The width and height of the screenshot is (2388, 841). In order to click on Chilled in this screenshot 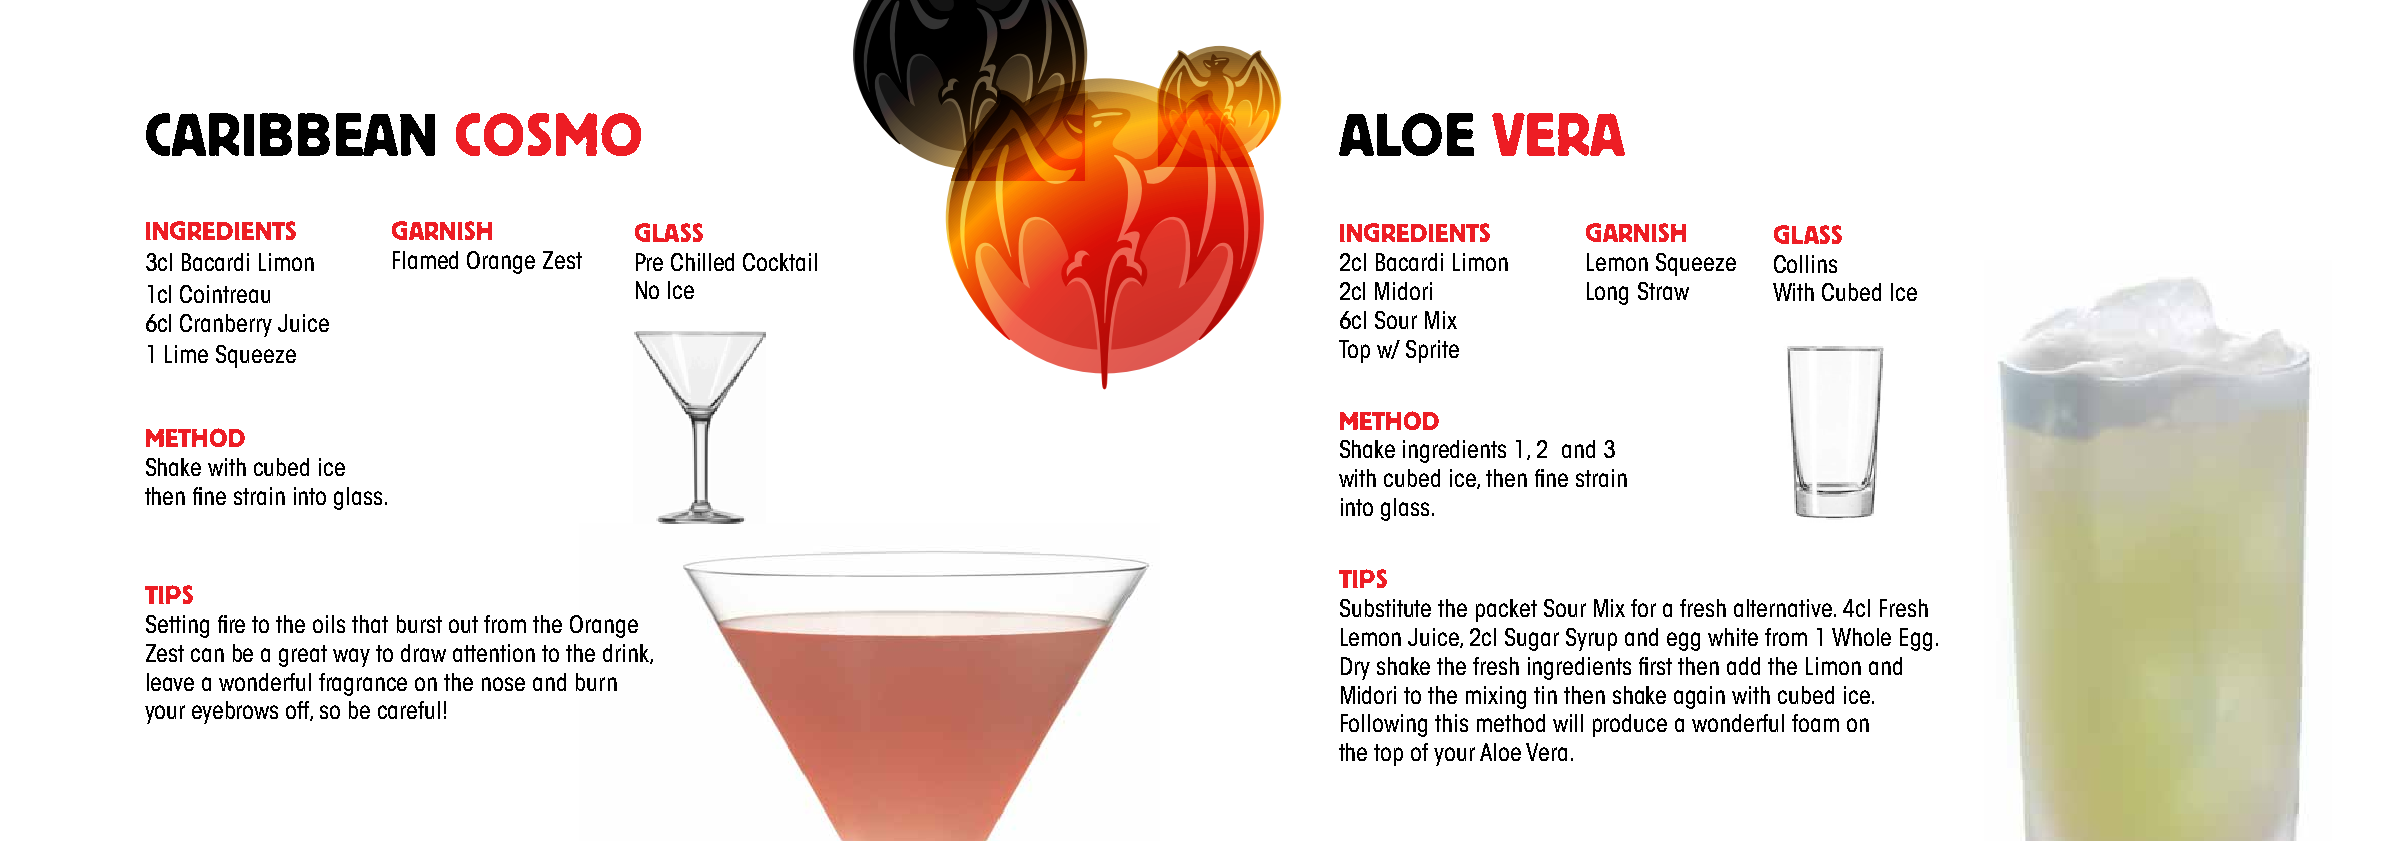, I will do `click(702, 262)`.
